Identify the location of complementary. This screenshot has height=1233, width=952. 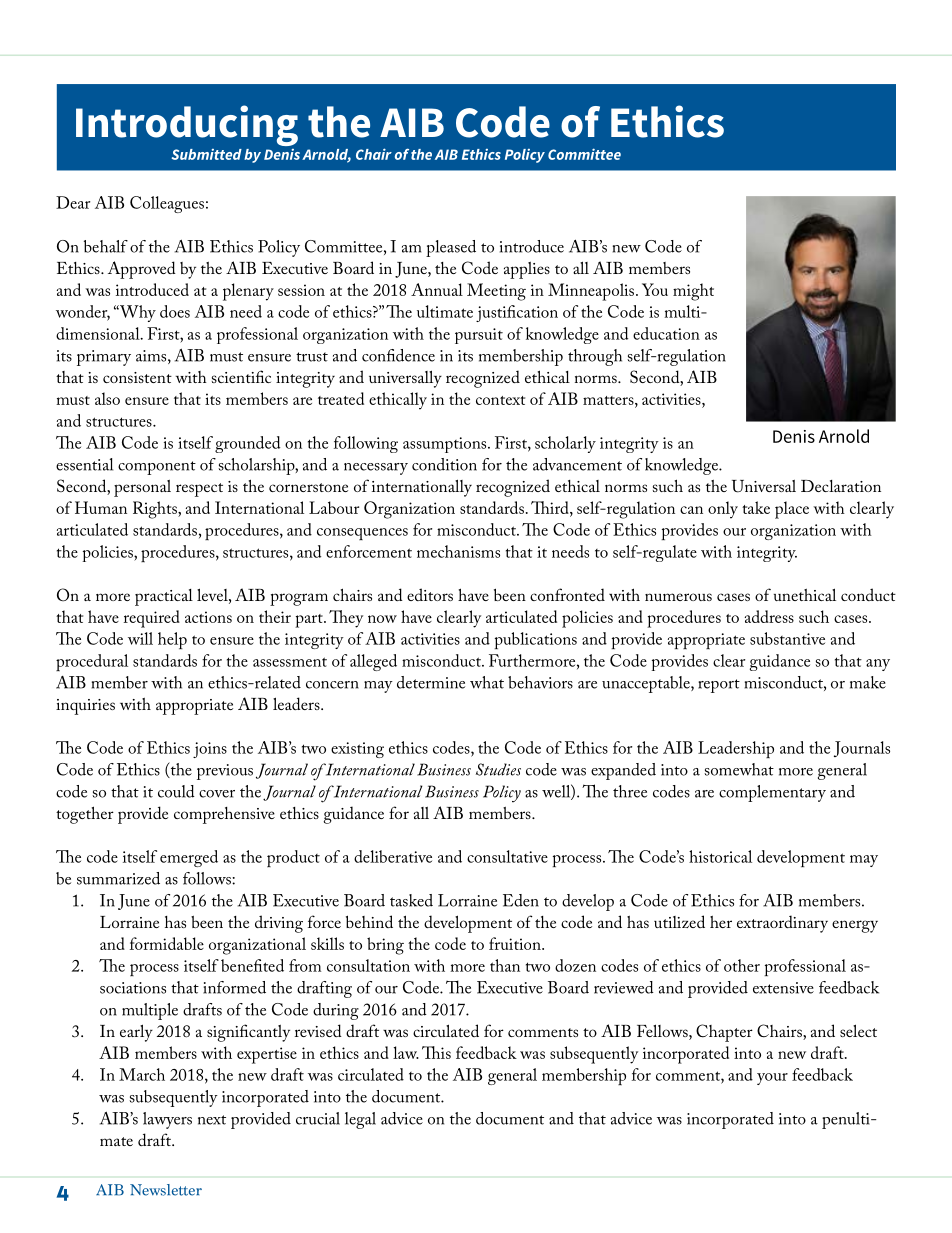
(772, 793).
